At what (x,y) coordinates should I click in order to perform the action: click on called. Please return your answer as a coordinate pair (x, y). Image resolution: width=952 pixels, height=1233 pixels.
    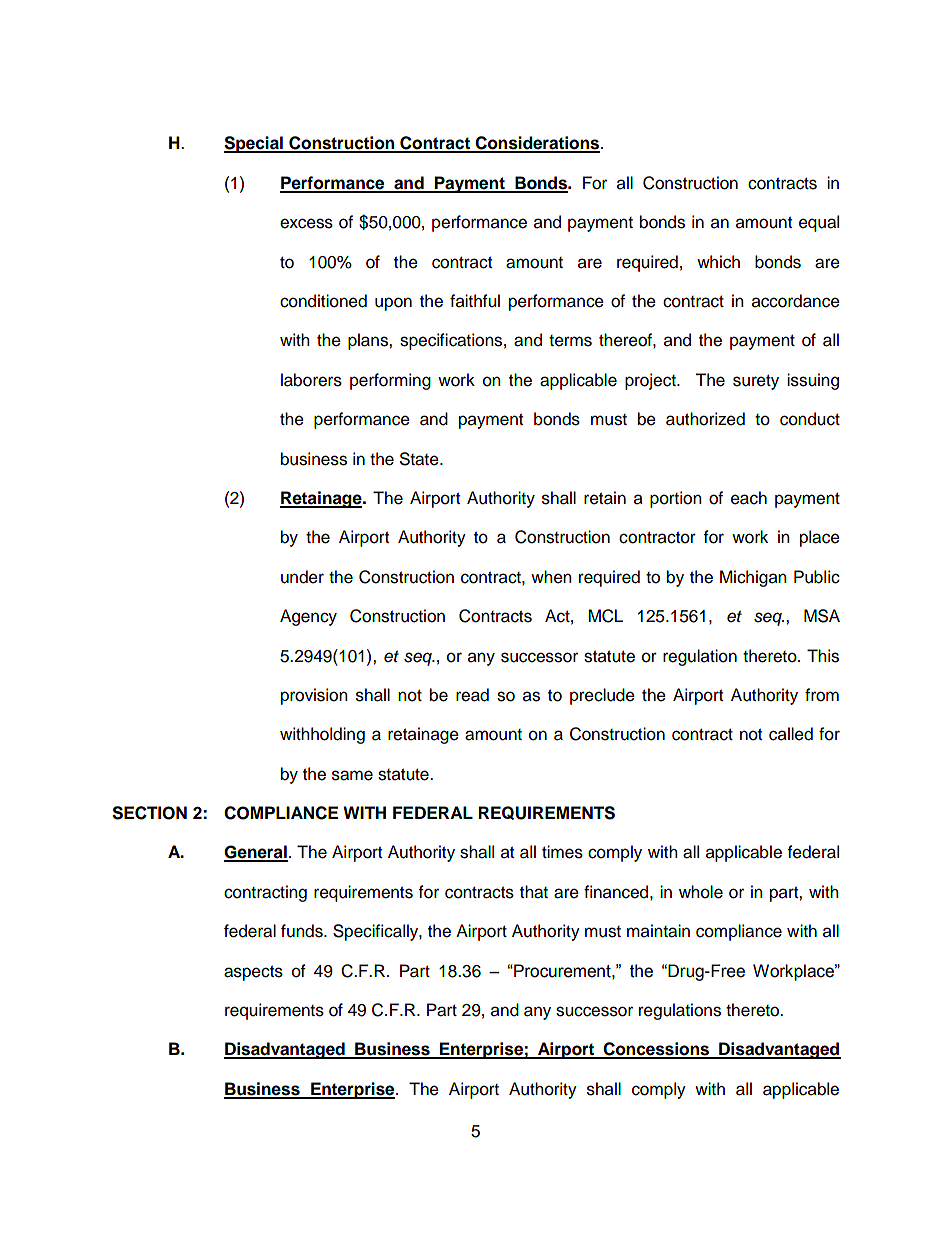
    Looking at the image, I should click on (791, 734).
